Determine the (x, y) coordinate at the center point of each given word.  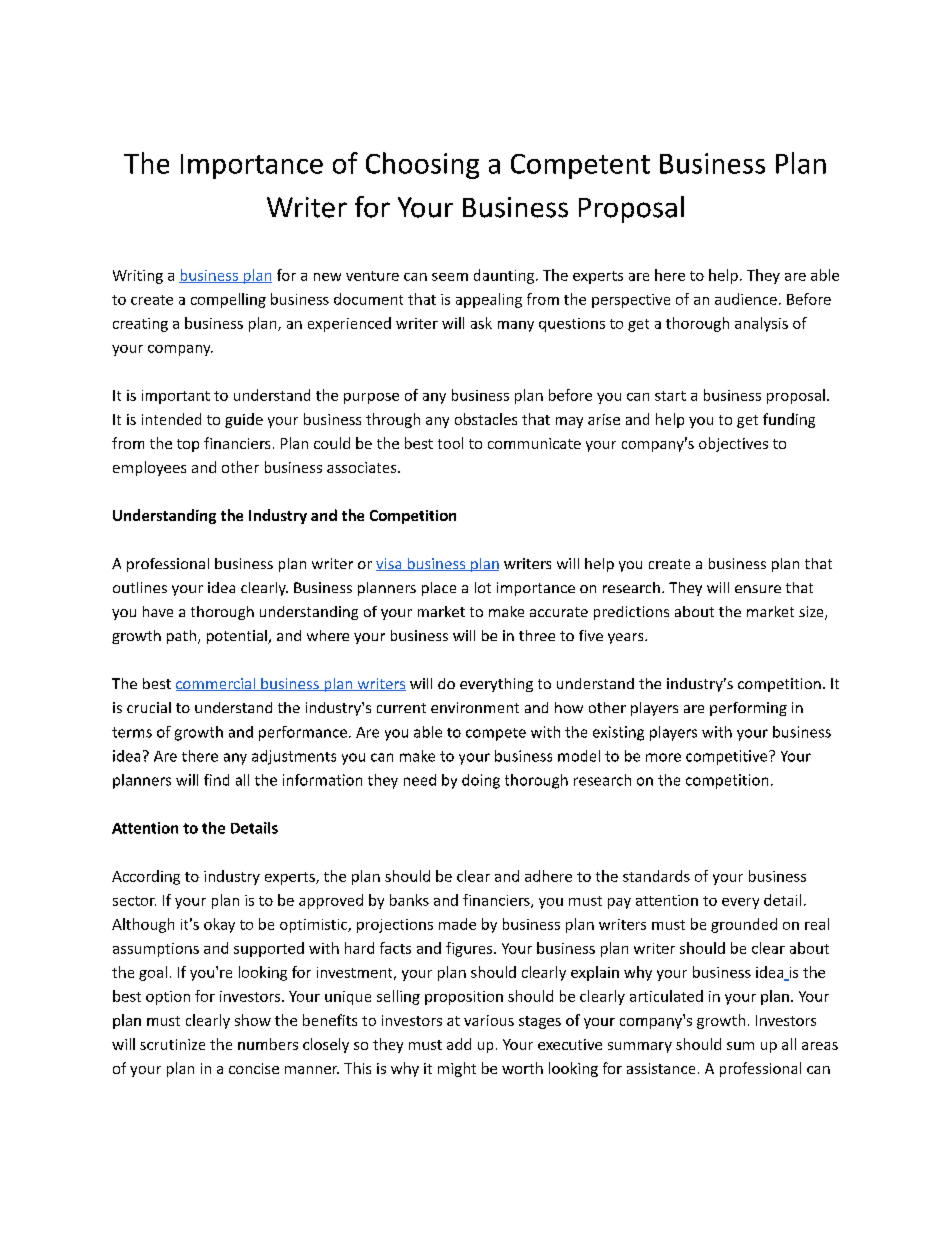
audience (746, 299)
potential (238, 637)
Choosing (422, 165)
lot (483, 587)
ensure (758, 589)
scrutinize (172, 1044)
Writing (138, 277)
